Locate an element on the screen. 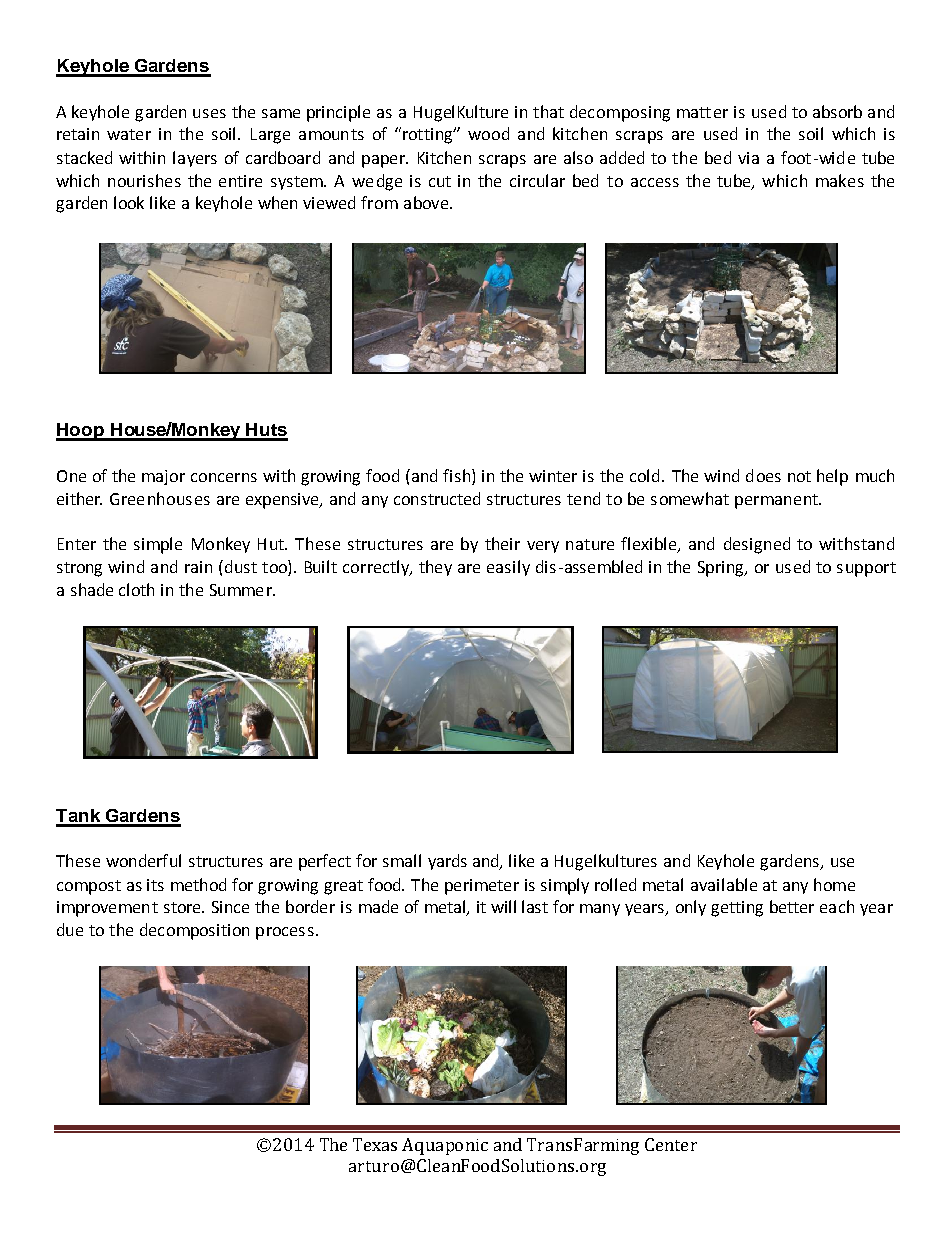 The image size is (952, 1233). wood is located at coordinates (488, 133).
